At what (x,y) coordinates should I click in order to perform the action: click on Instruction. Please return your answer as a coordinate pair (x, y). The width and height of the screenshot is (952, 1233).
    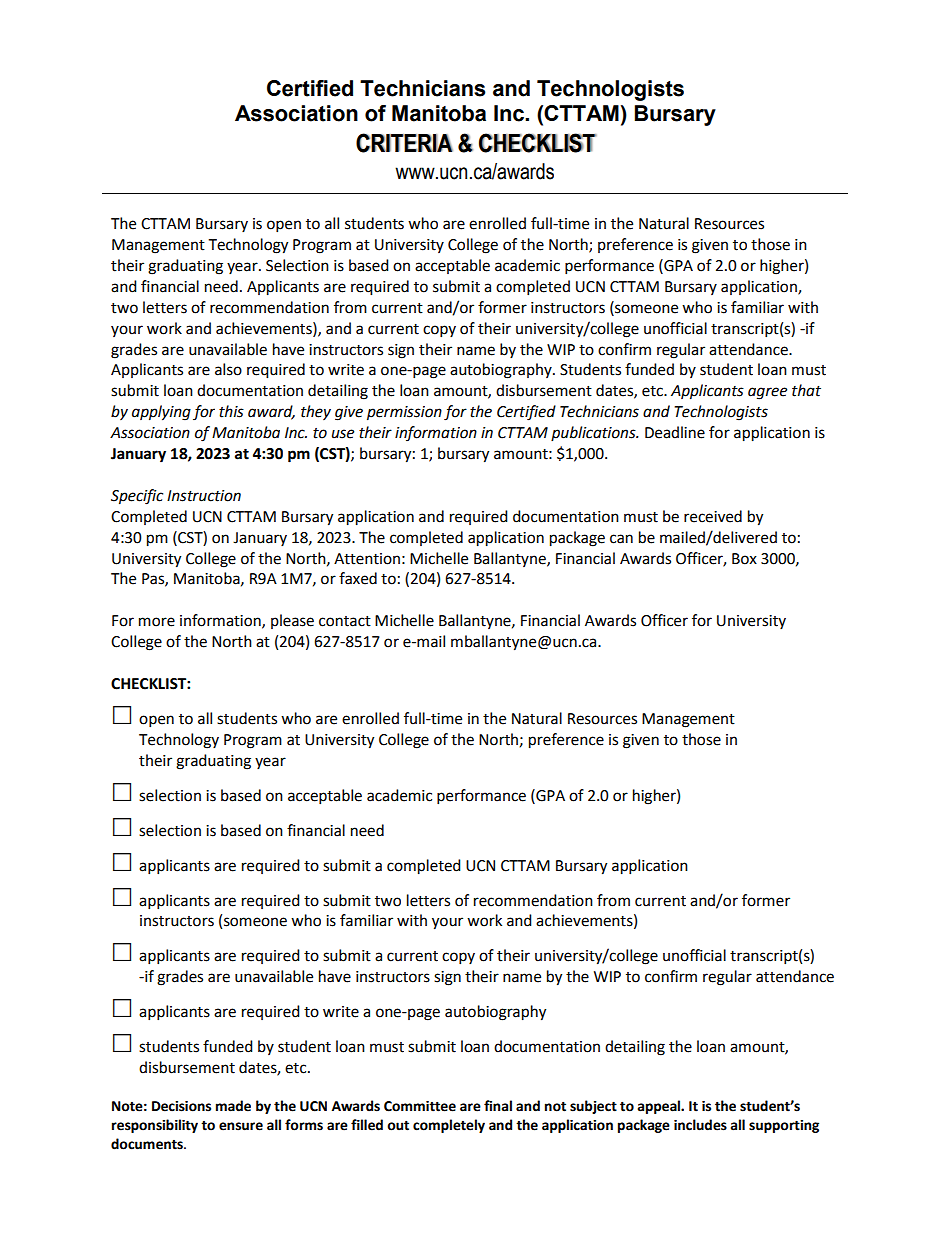
    Looking at the image, I should click on (204, 496).
